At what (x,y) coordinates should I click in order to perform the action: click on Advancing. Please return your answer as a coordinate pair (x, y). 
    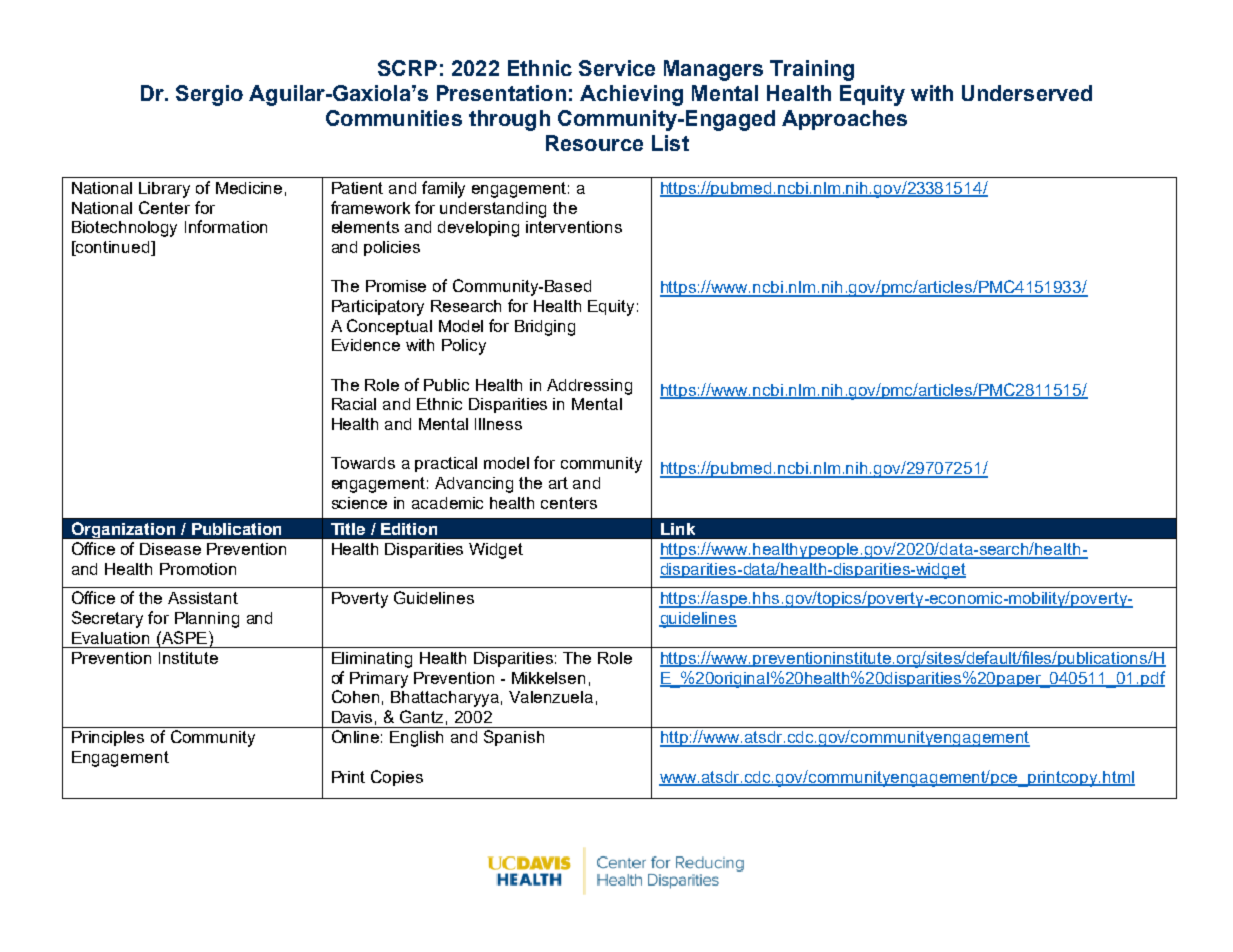
    Looking at the image, I should click on (474, 485).
